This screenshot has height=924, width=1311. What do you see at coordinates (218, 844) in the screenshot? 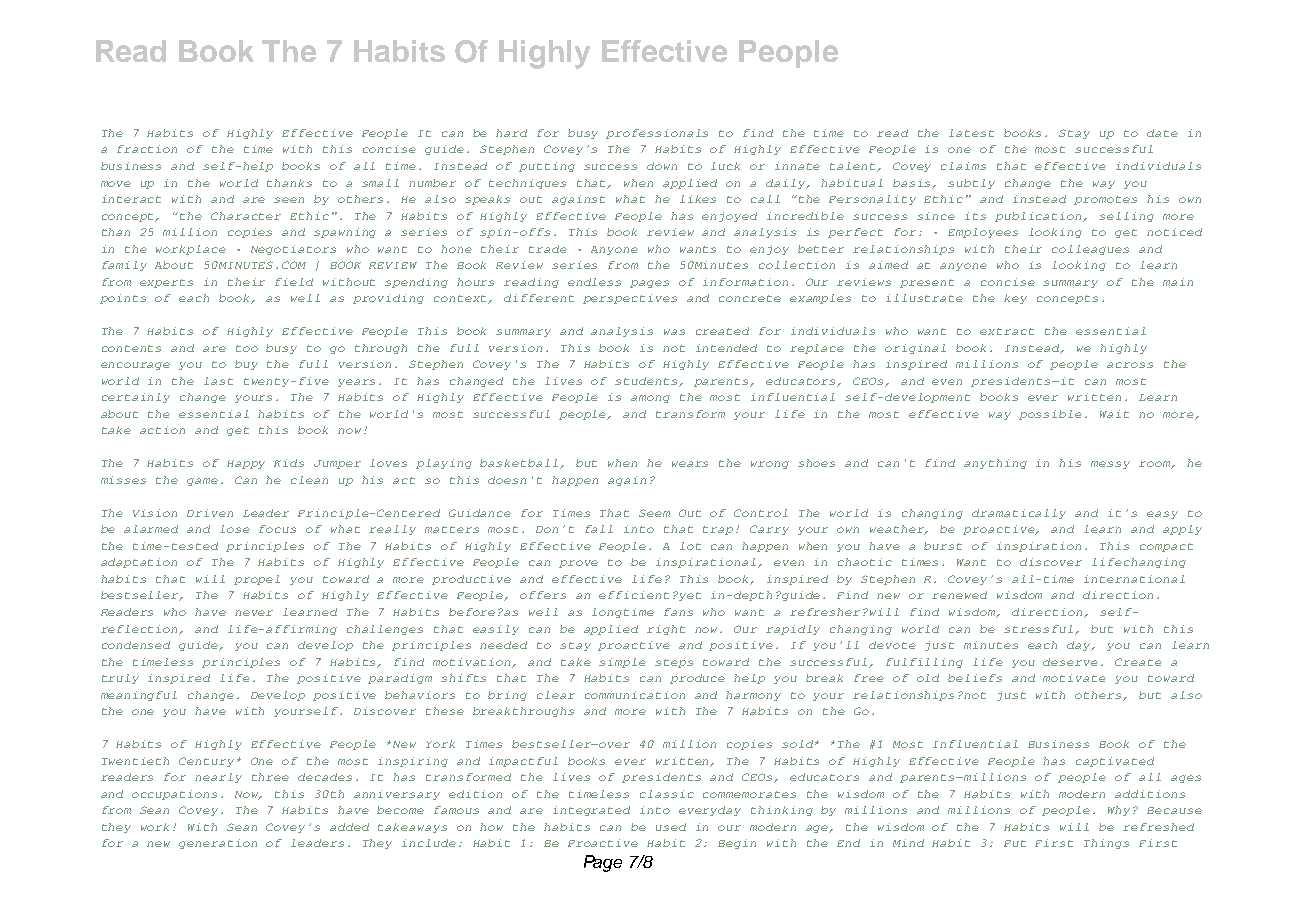
I see `generation` at bounding box center [218, 844].
